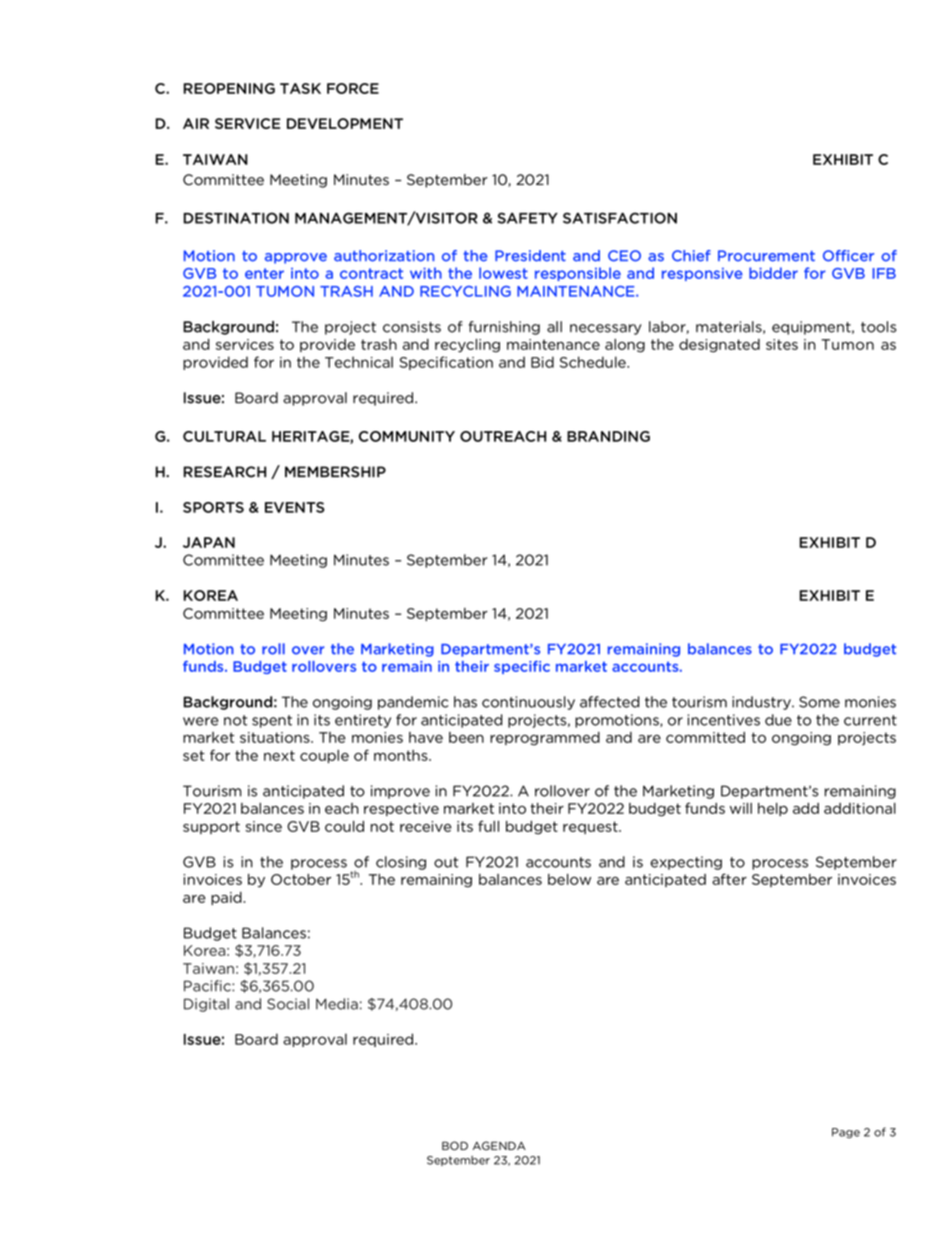 Image resolution: width=952 pixels, height=1233 pixels. What do you see at coordinates (569, 879) in the screenshot?
I see `below` at bounding box center [569, 879].
